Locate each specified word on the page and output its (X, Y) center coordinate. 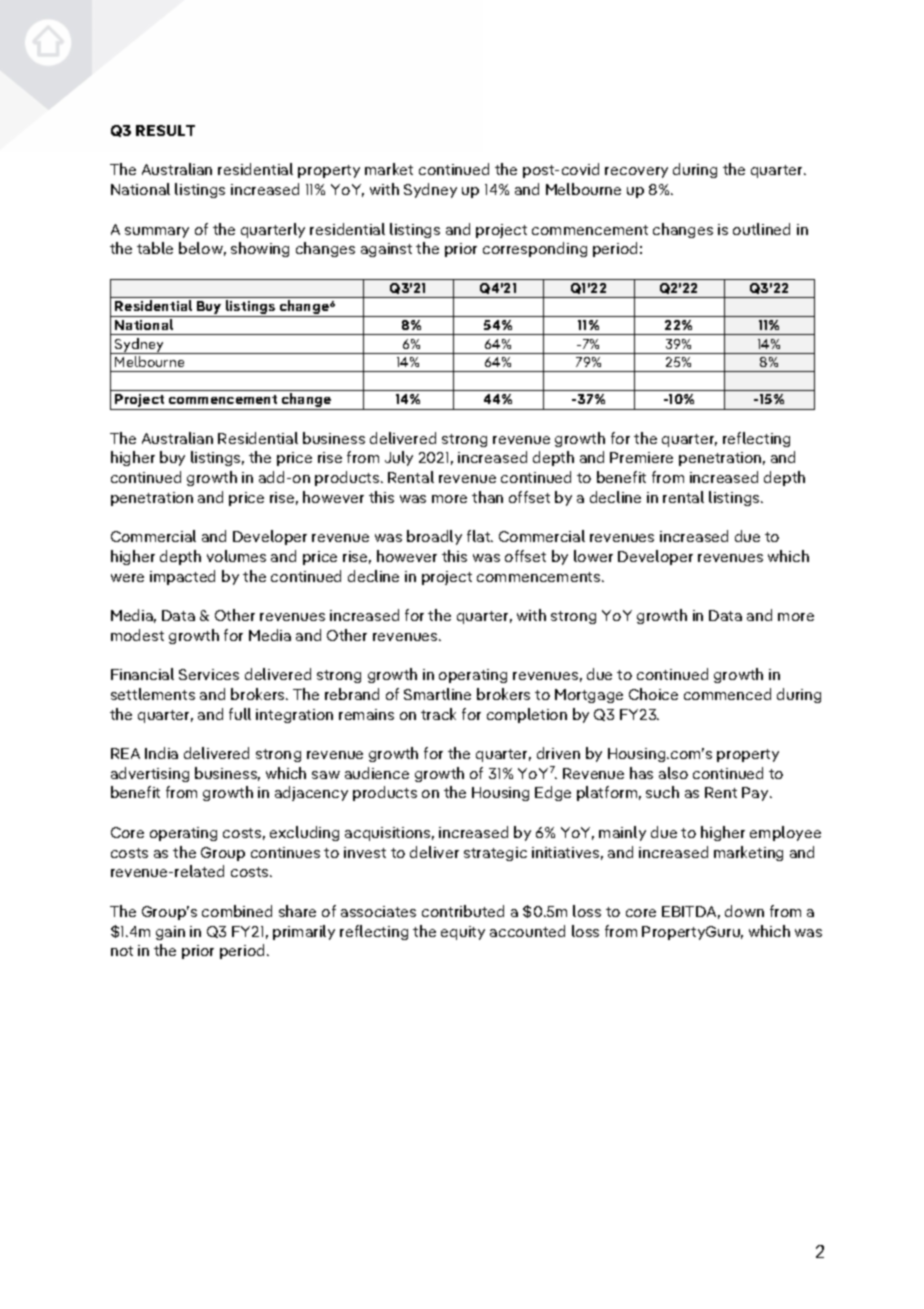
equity (463, 933)
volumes (236, 556)
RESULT (165, 130)
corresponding (535, 249)
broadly (434, 537)
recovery (636, 172)
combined (237, 911)
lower (593, 556)
